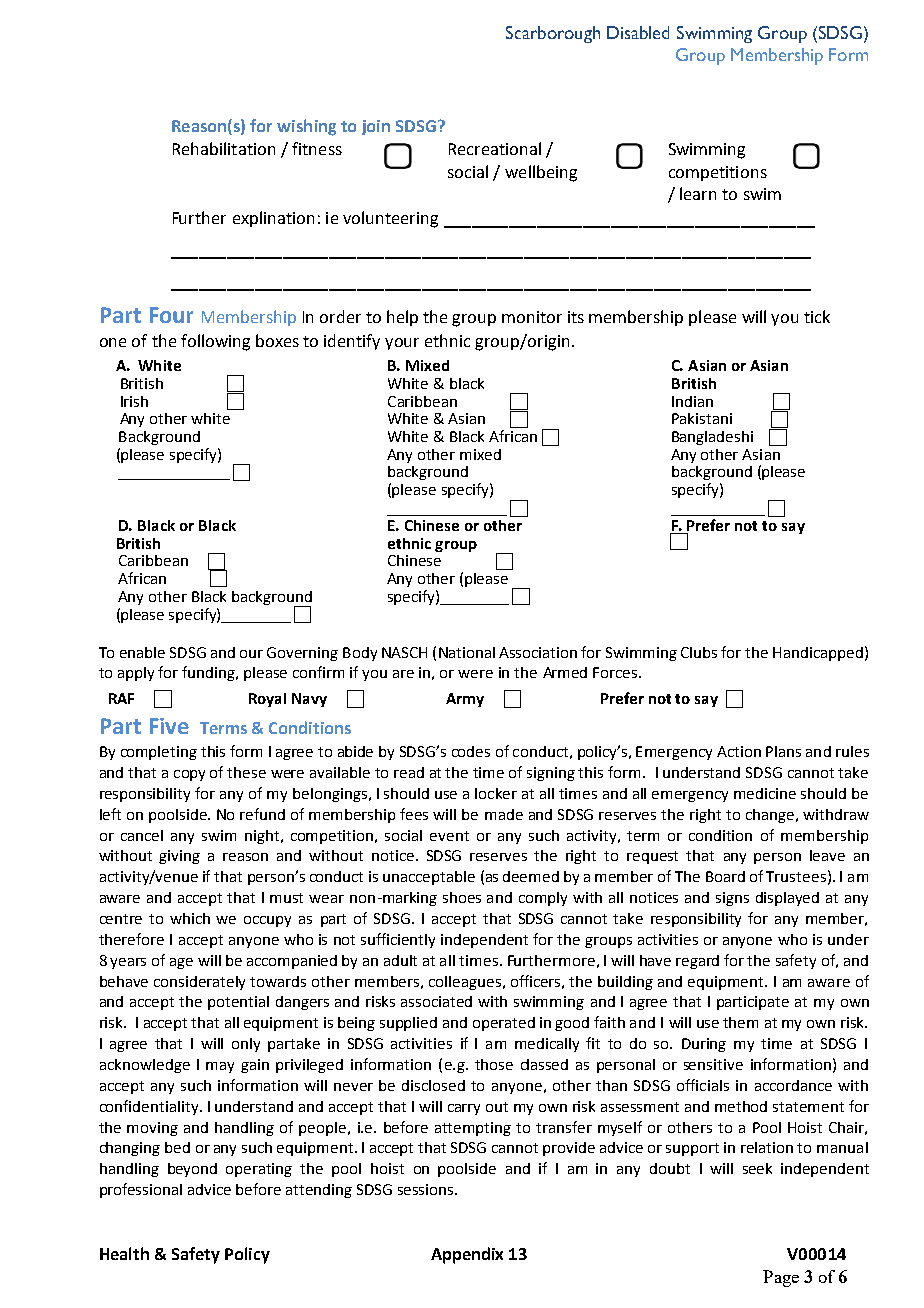 The width and height of the image is (924, 1308). Describe the element at coordinates (818, 654) in the image. I see `Handicapped` at that location.
